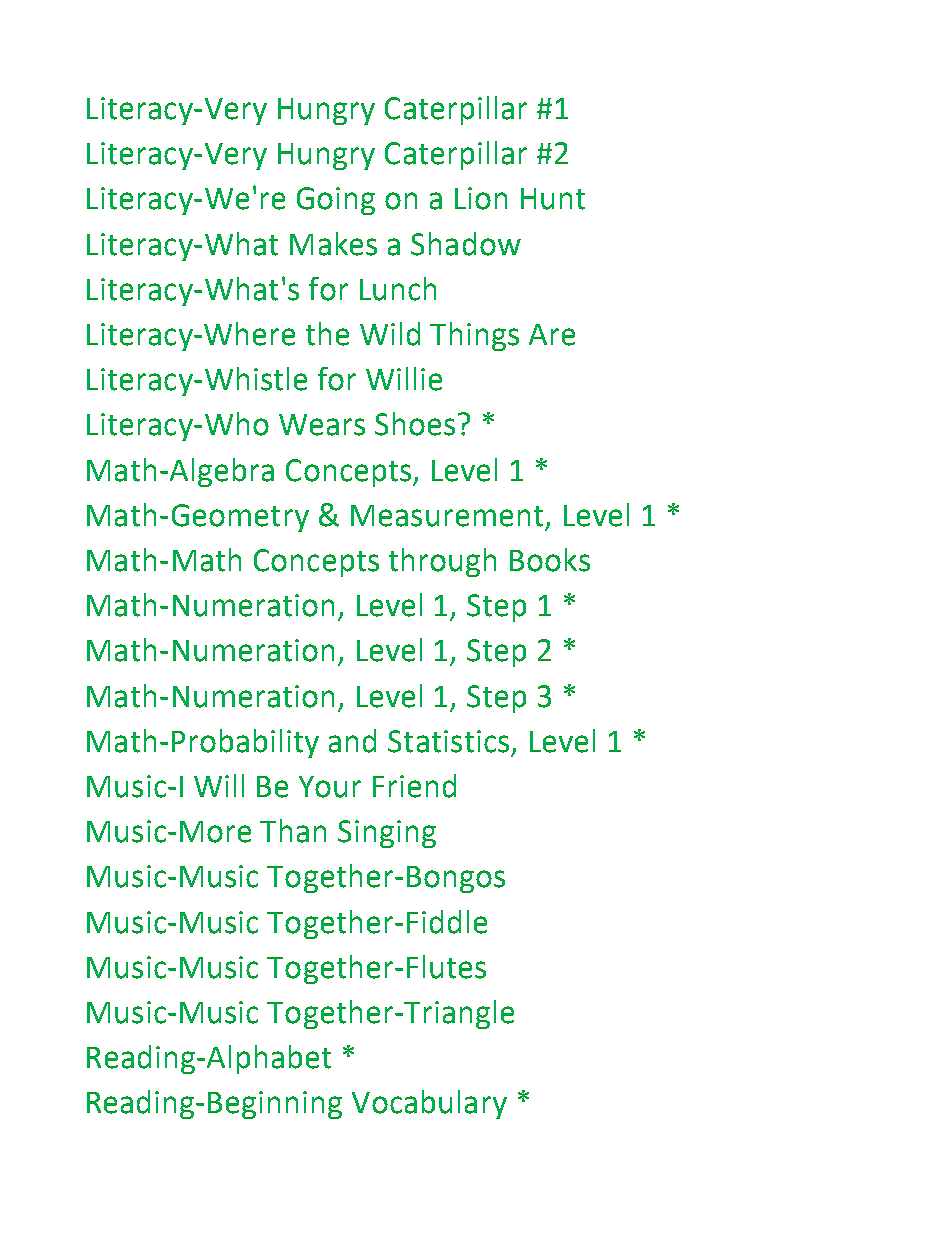 Image resolution: width=952 pixels, height=1233 pixels. What do you see at coordinates (333, 244) in the document?
I see `Makes` at bounding box center [333, 244].
